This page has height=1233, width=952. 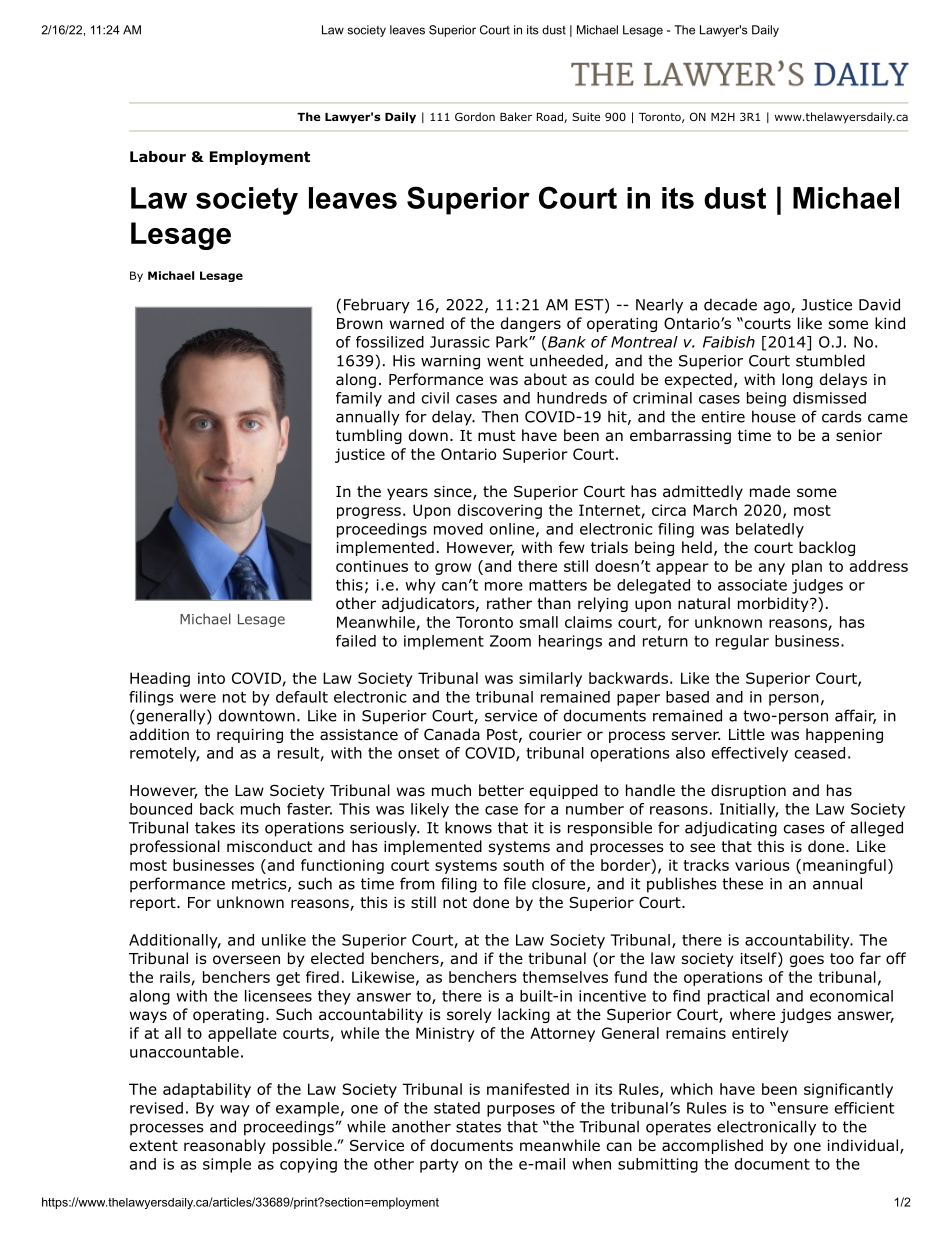 What do you see at coordinates (211, 678) in the page?
I see `into` at bounding box center [211, 678].
